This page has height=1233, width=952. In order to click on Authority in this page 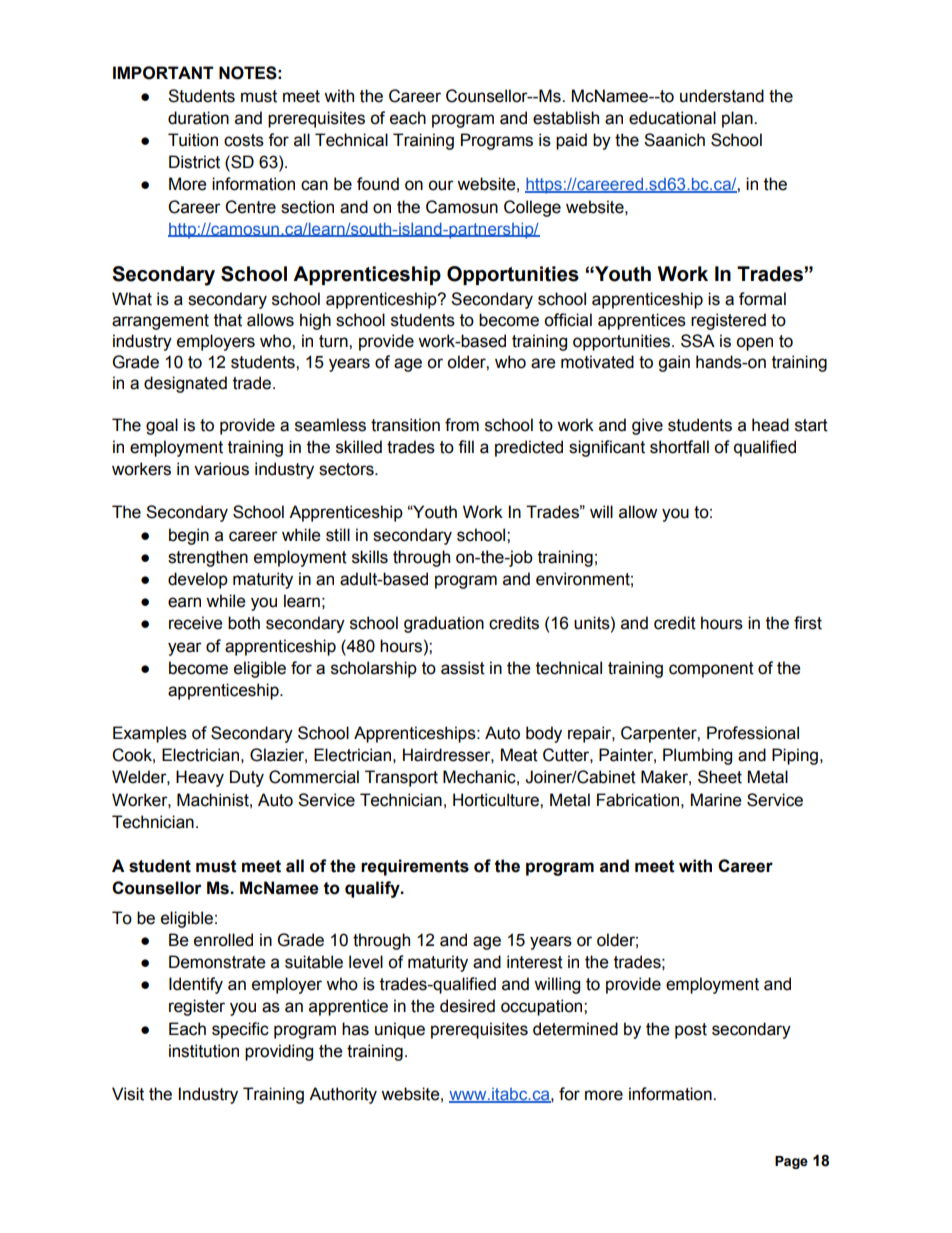, I will do `click(343, 1095)`.
